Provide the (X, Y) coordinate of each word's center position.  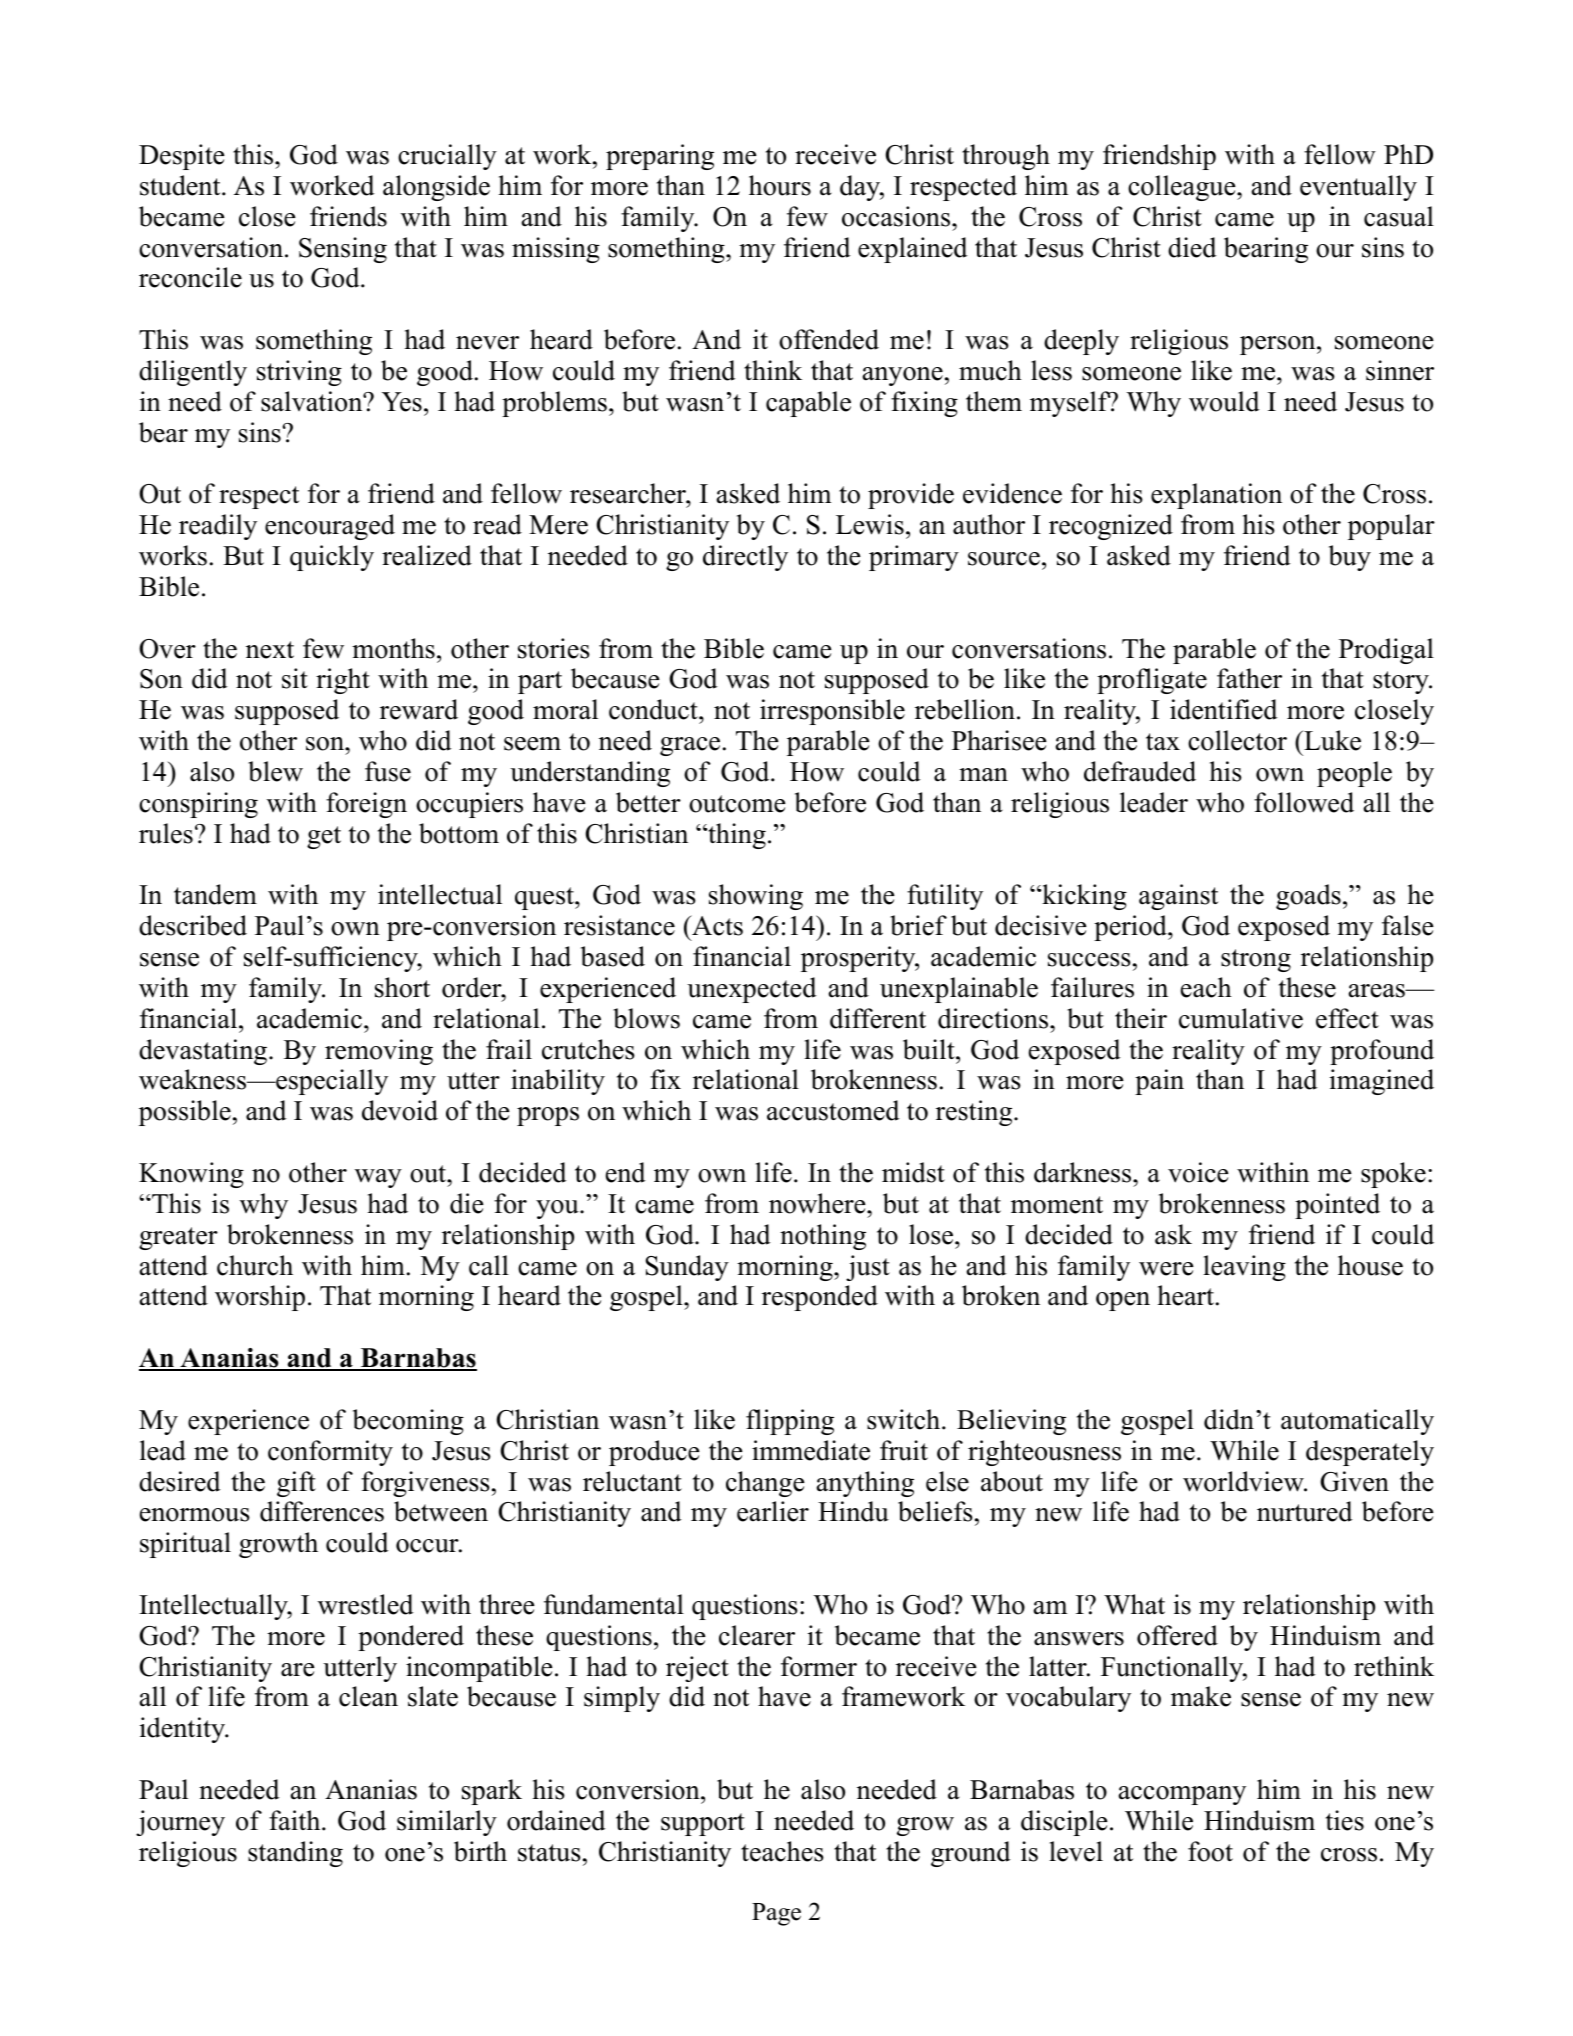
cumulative (1241, 1018)
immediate (811, 1450)
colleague (1183, 188)
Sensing (343, 250)
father (1249, 678)
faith (296, 1820)
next (270, 650)
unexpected (752, 990)
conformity (330, 1453)
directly (745, 558)
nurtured (1305, 1511)
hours (780, 185)
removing (379, 1052)
